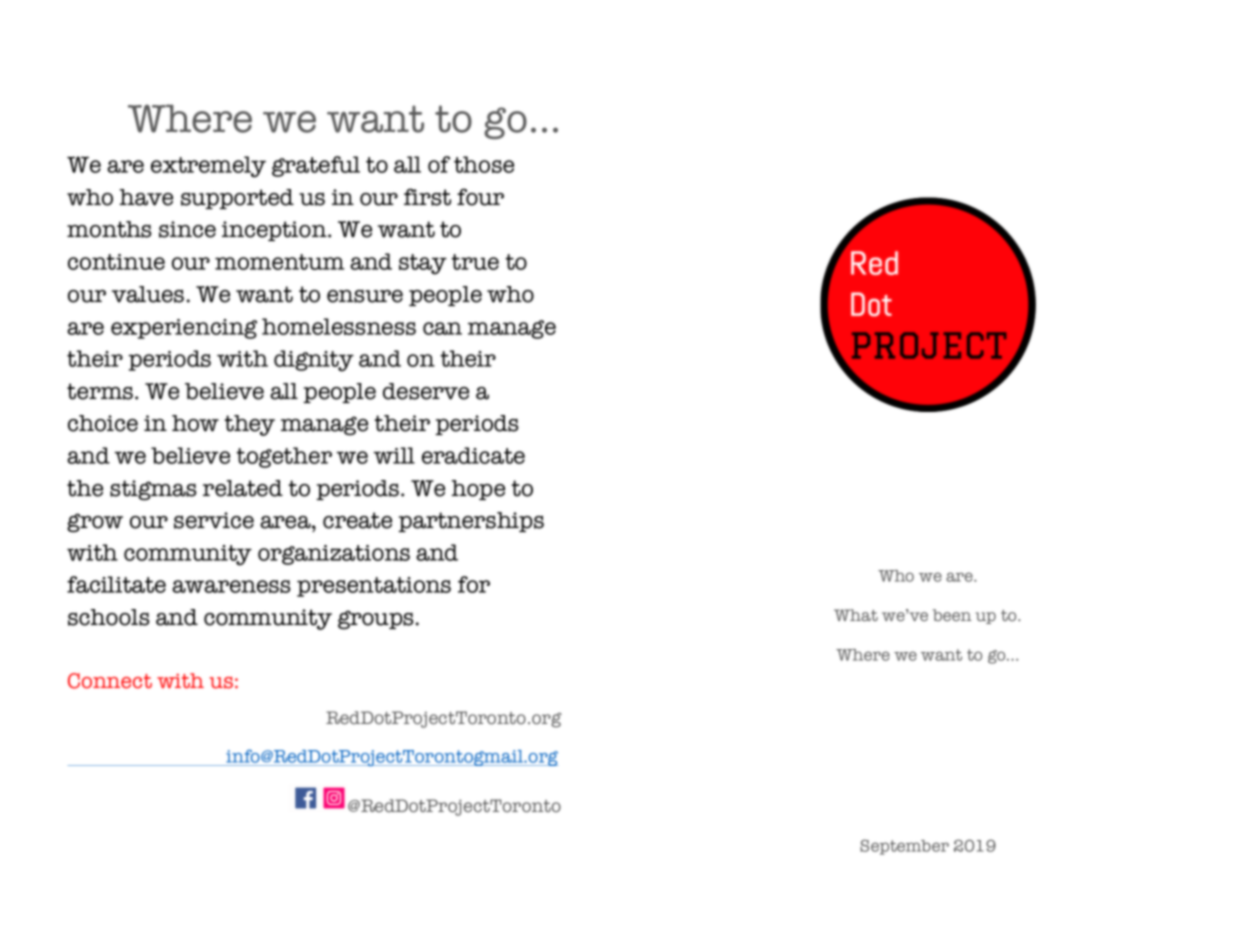 This document has width=1233, height=952. I want to click on extremely, so click(208, 167).
